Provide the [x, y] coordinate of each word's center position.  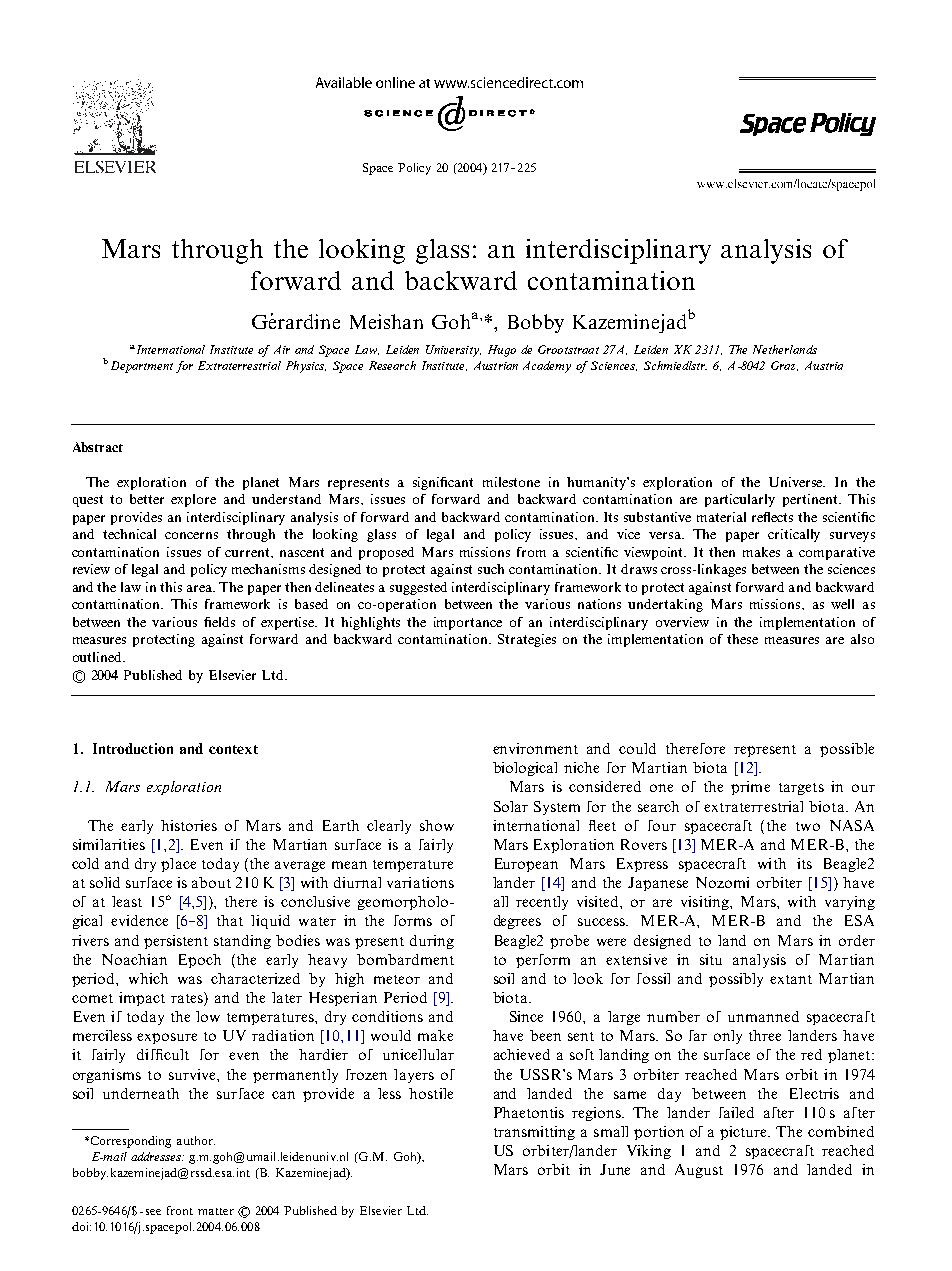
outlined [98, 657]
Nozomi [722, 882]
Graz [784, 366]
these [742, 639]
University [453, 351]
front [180, 1210]
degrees [517, 922]
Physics [306, 367]
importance [468, 623]
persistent [176, 942]
